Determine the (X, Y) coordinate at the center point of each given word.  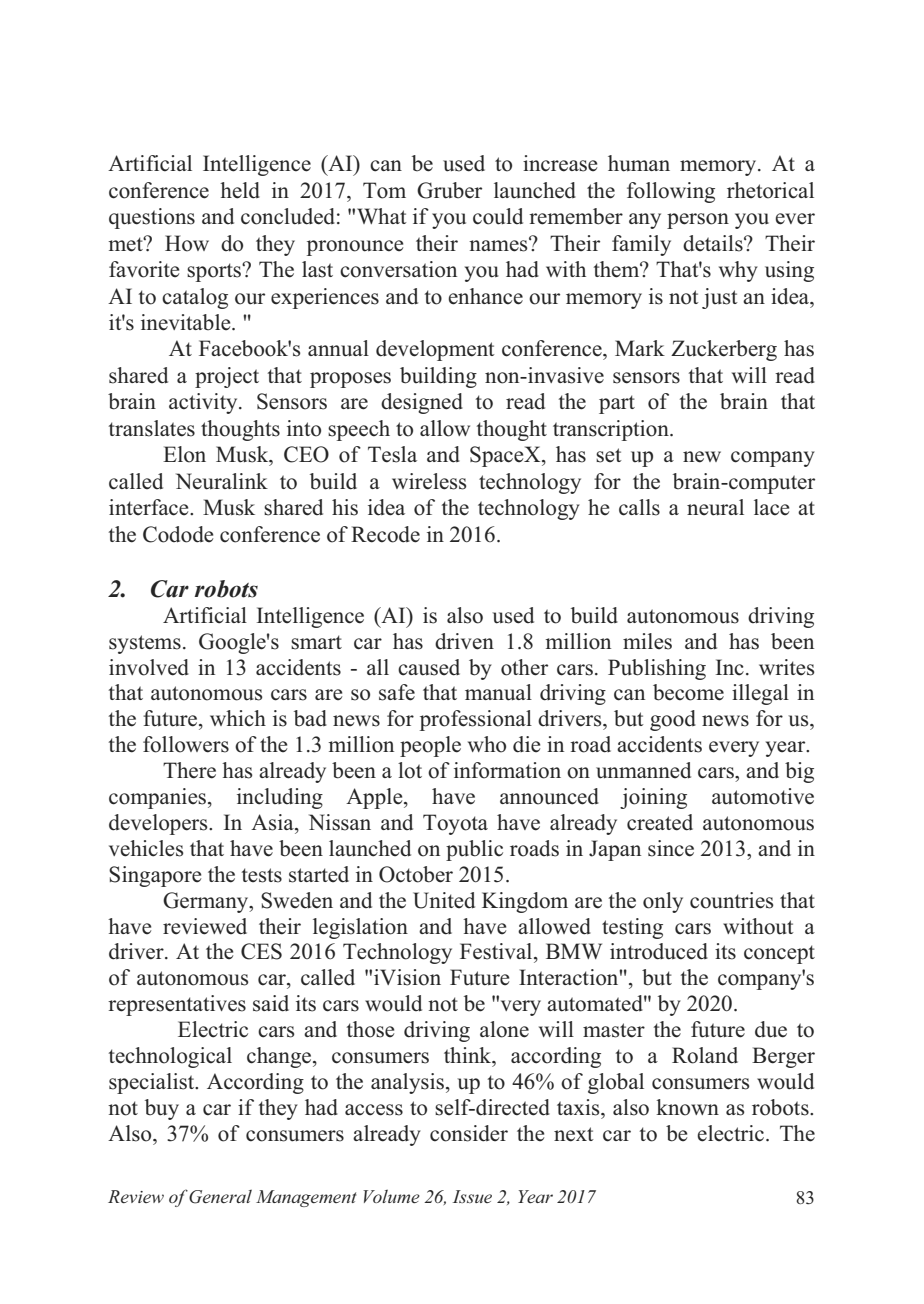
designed (422, 403)
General (219, 1197)
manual (498, 692)
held (240, 190)
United (444, 900)
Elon (184, 454)
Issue (472, 1196)
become (688, 692)
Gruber (449, 190)
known (687, 1107)
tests (262, 875)
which (238, 718)
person (698, 221)
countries (731, 900)
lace (771, 507)
